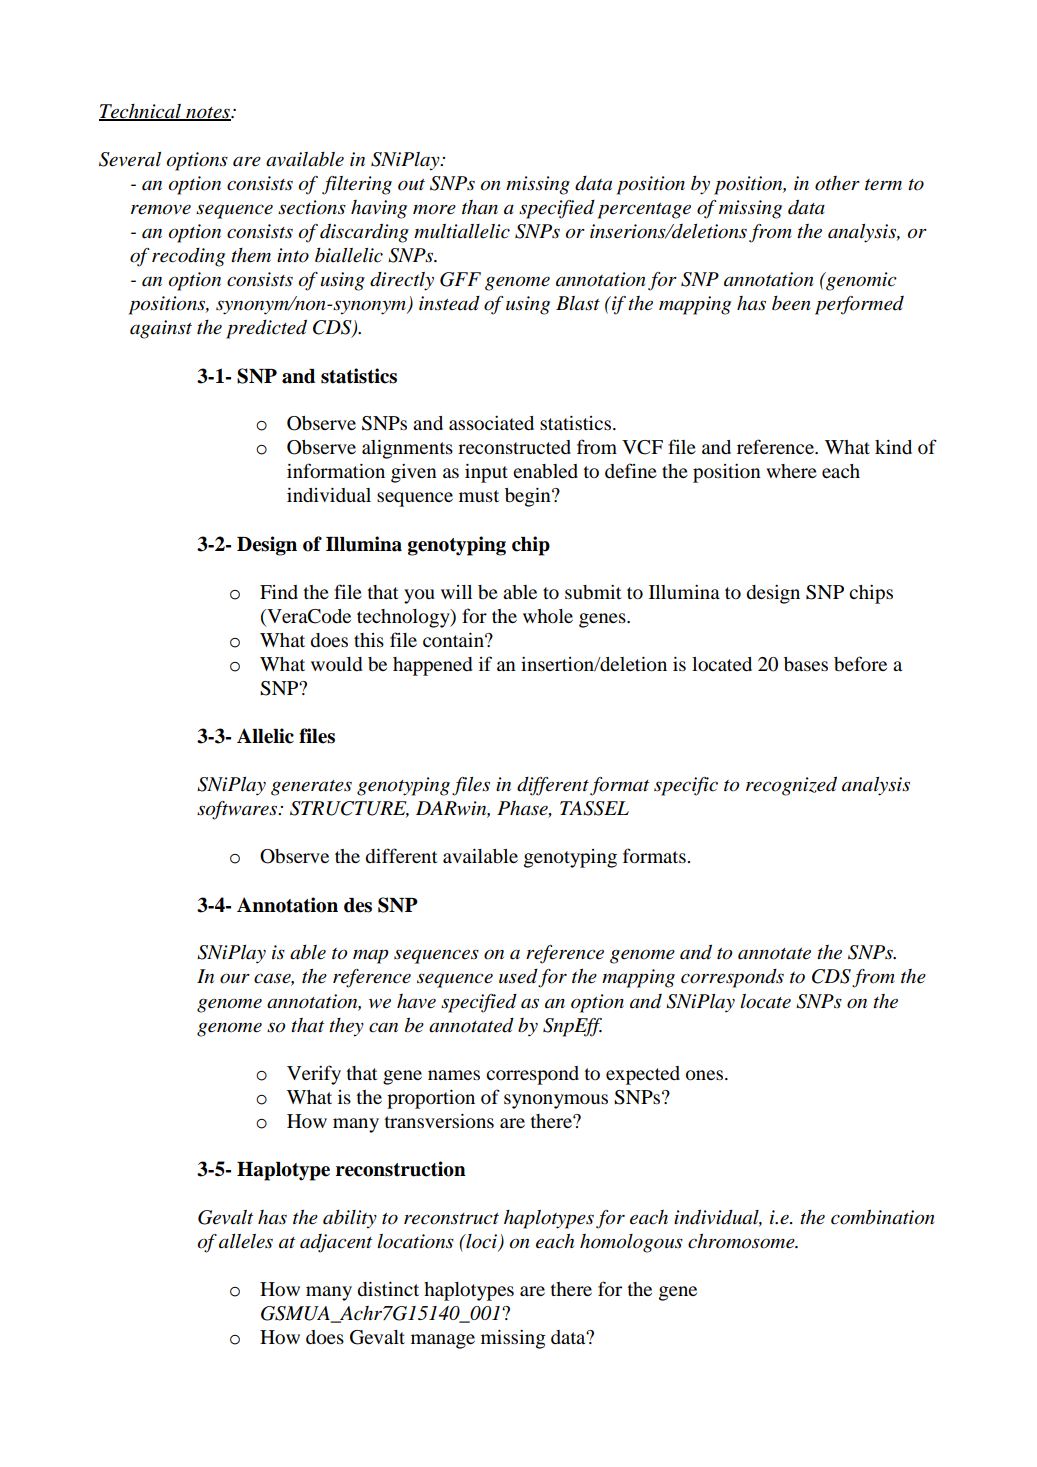 Image resolution: width=1037 pixels, height=1467 pixels. I want to click on notes, so click(208, 113).
